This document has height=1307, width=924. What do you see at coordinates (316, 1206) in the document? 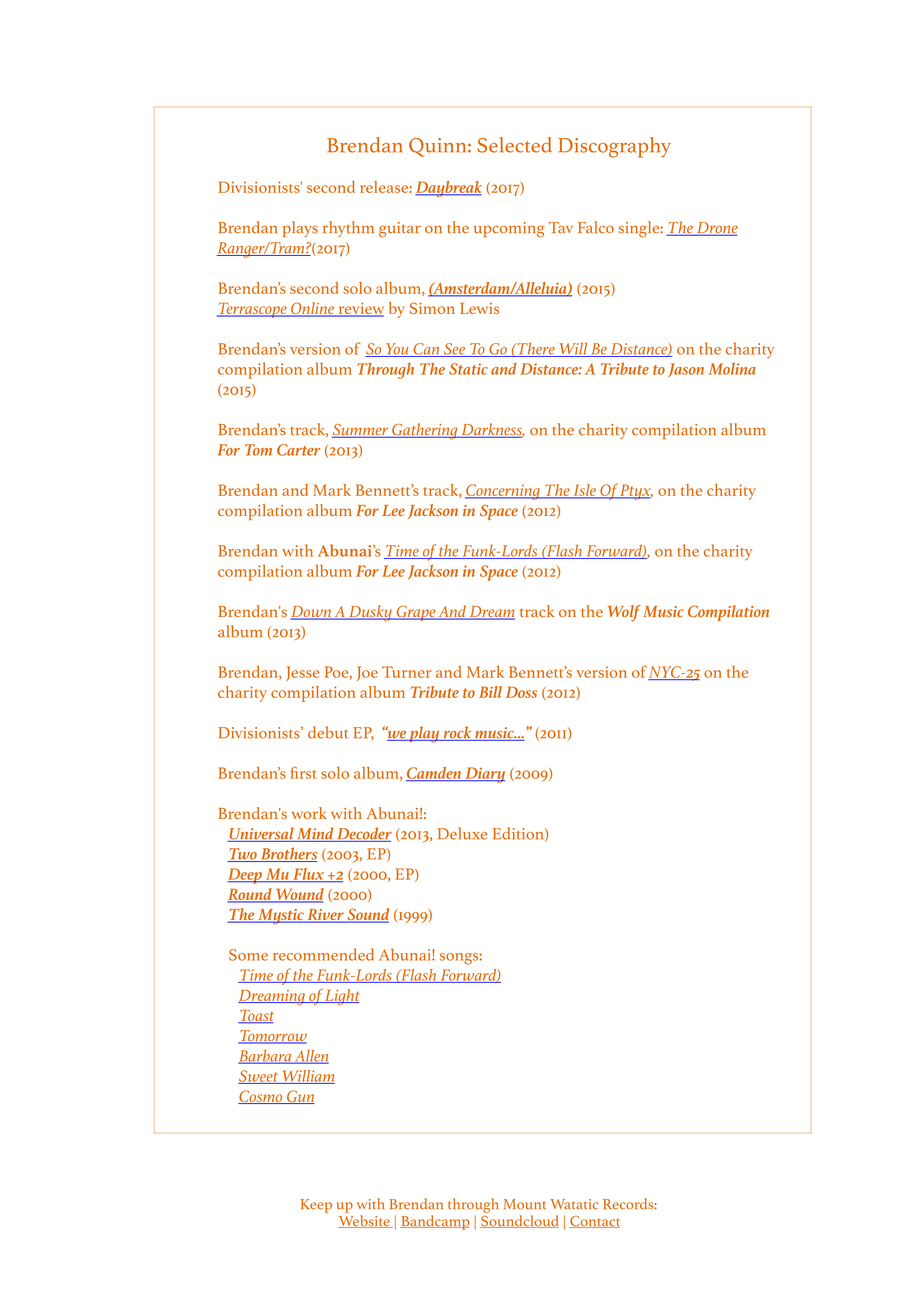
I see `Keep` at bounding box center [316, 1206].
